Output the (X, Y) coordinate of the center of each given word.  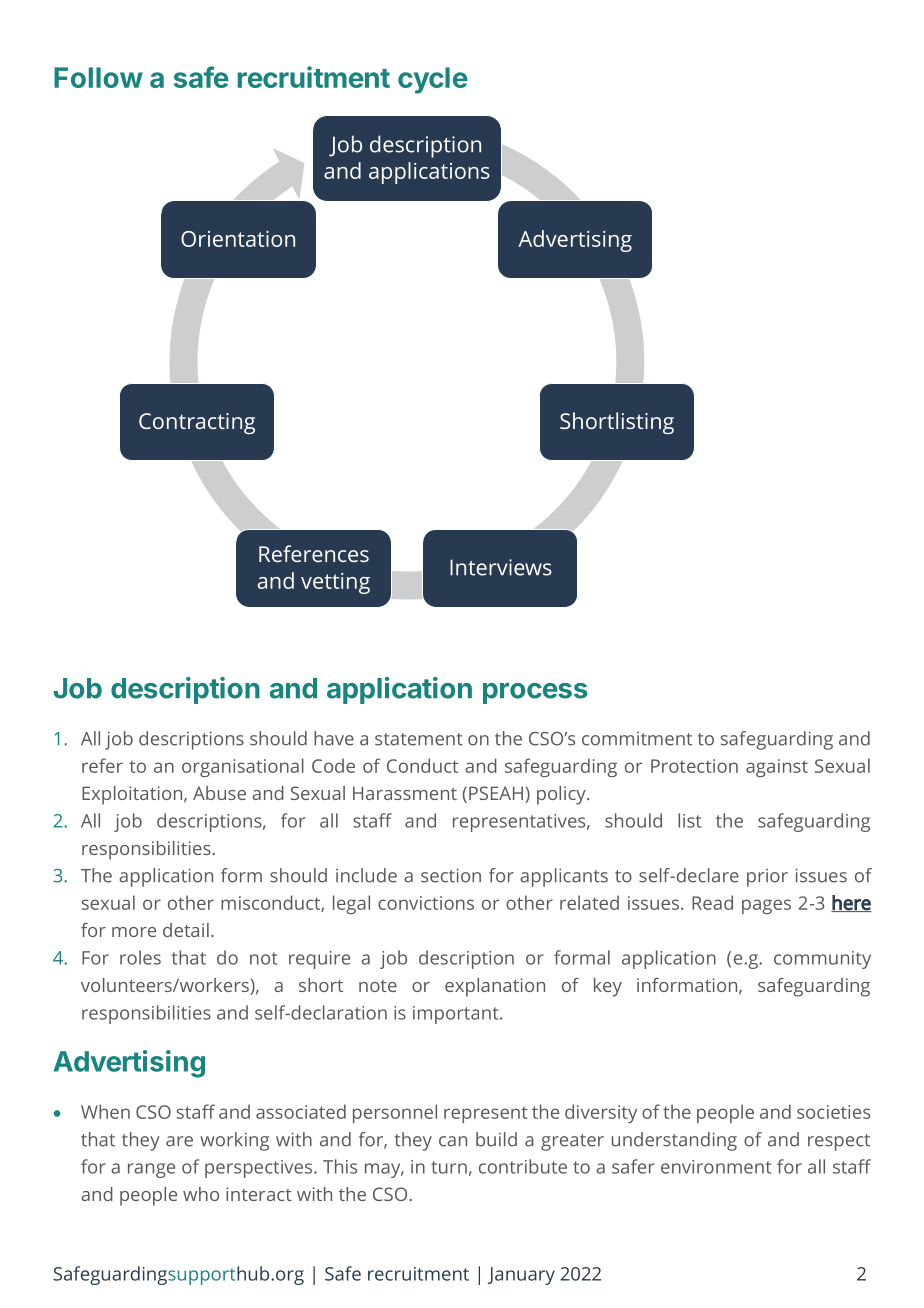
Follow (98, 77)
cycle (433, 80)
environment (716, 1167)
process (535, 693)
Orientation (238, 239)
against (777, 768)
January (521, 1276)
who (201, 1194)
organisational (243, 767)
